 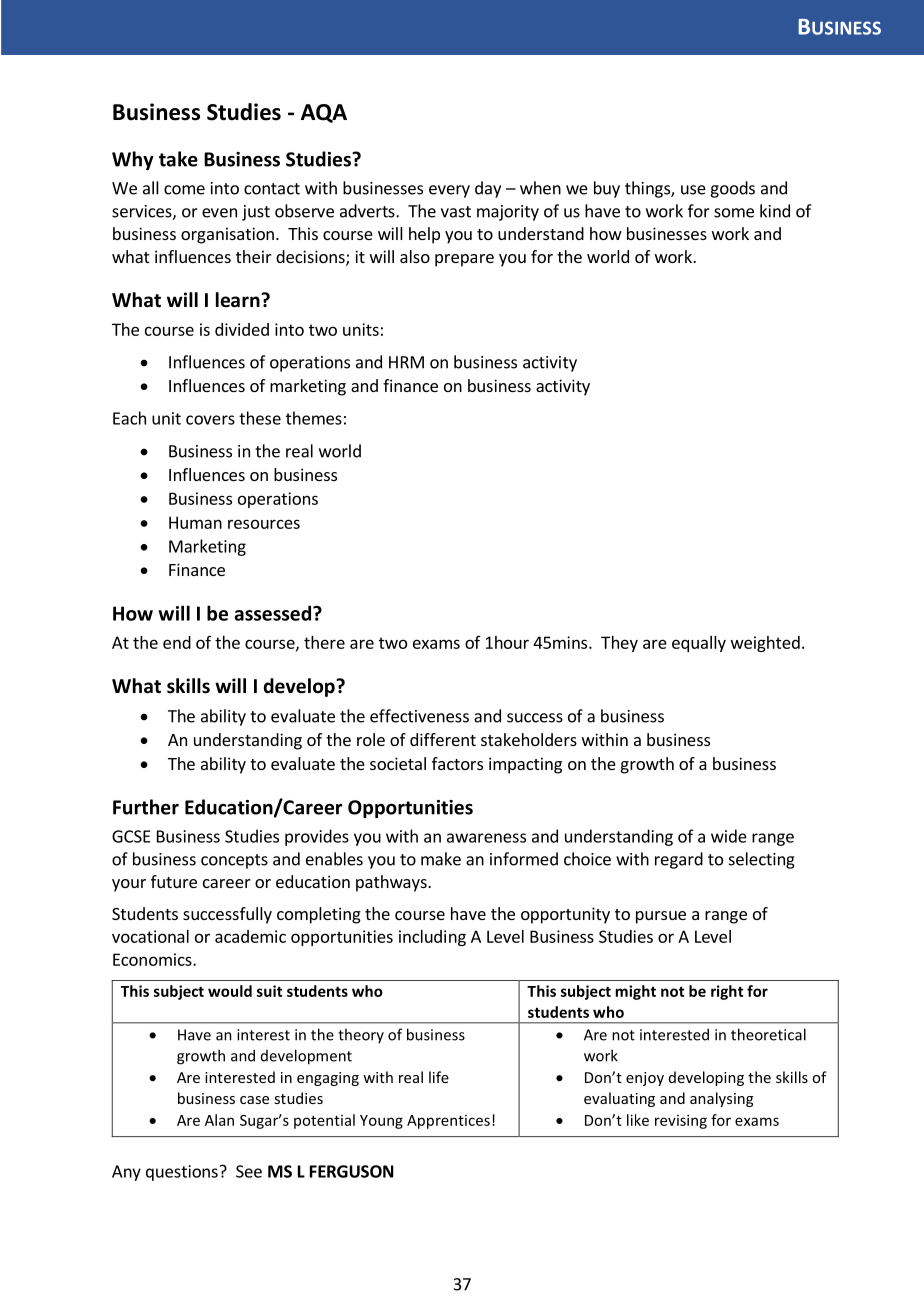 What do you see at coordinates (448, 1122) in the screenshot?
I see `Apprentices` at bounding box center [448, 1122].
